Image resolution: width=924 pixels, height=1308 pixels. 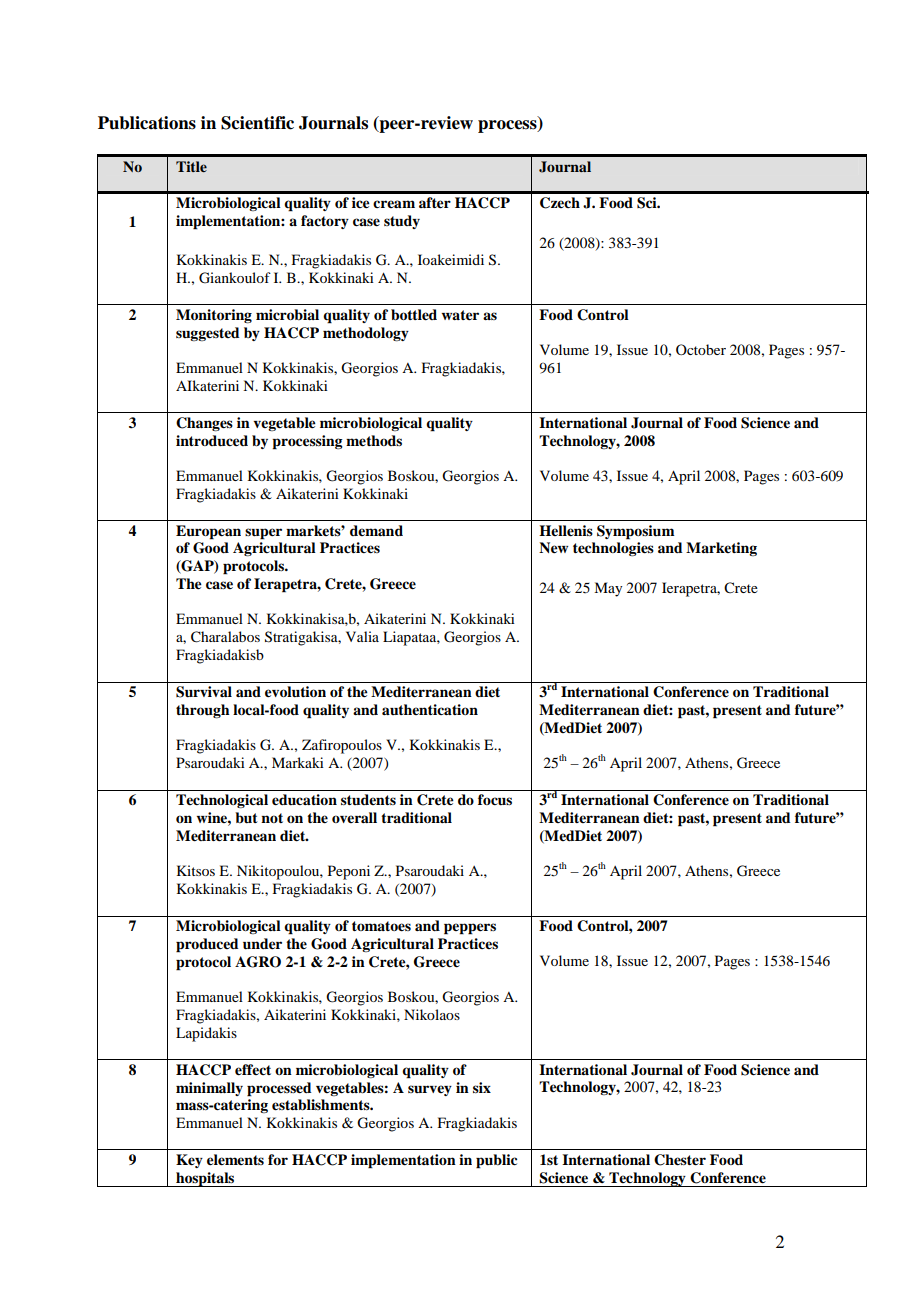 I want to click on survey, so click(x=430, y=1090).
